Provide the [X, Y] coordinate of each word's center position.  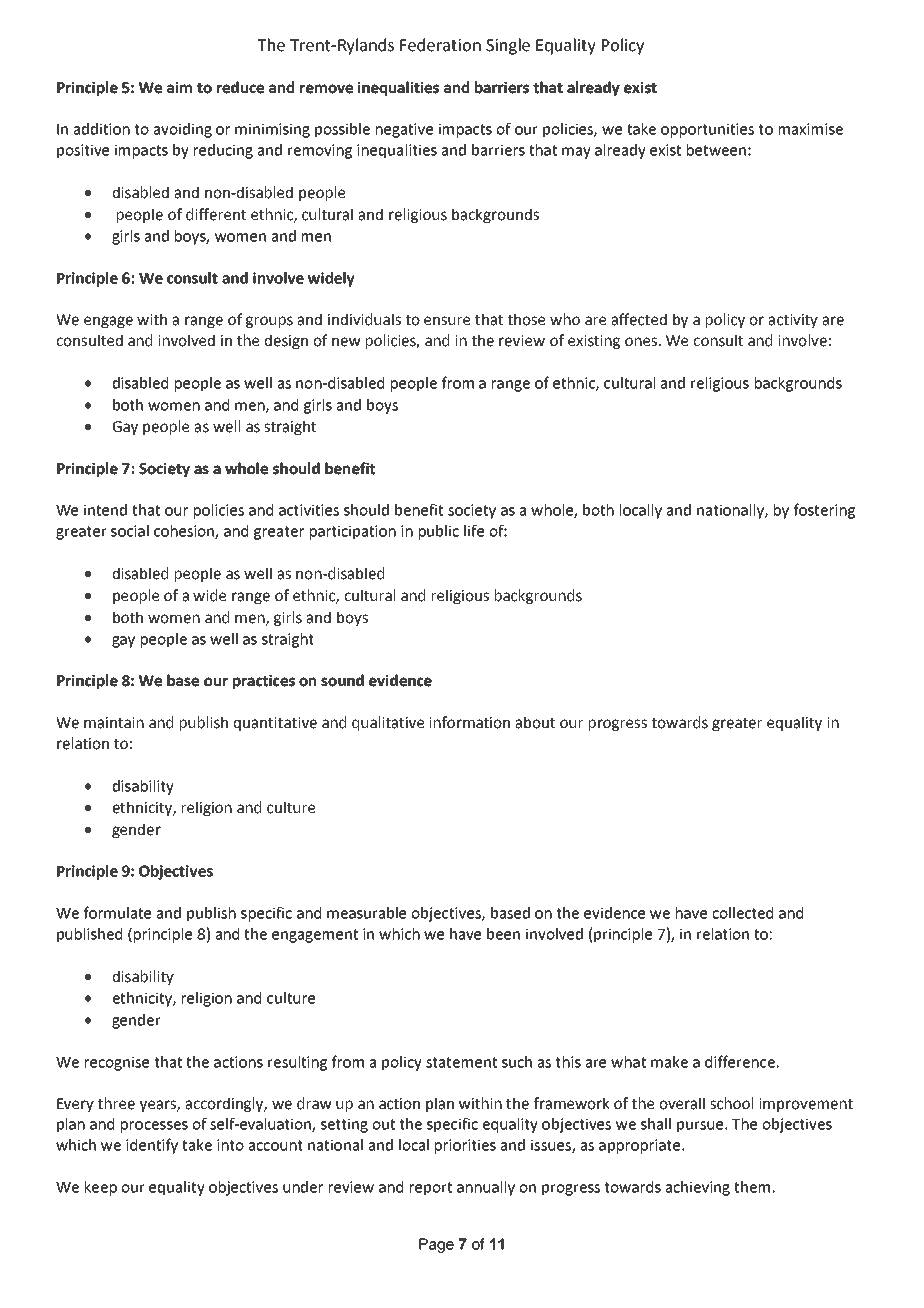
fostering [824, 511]
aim [179, 87]
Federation [440, 45]
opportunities [707, 130]
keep [101, 1188]
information [469, 722]
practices [264, 681]
